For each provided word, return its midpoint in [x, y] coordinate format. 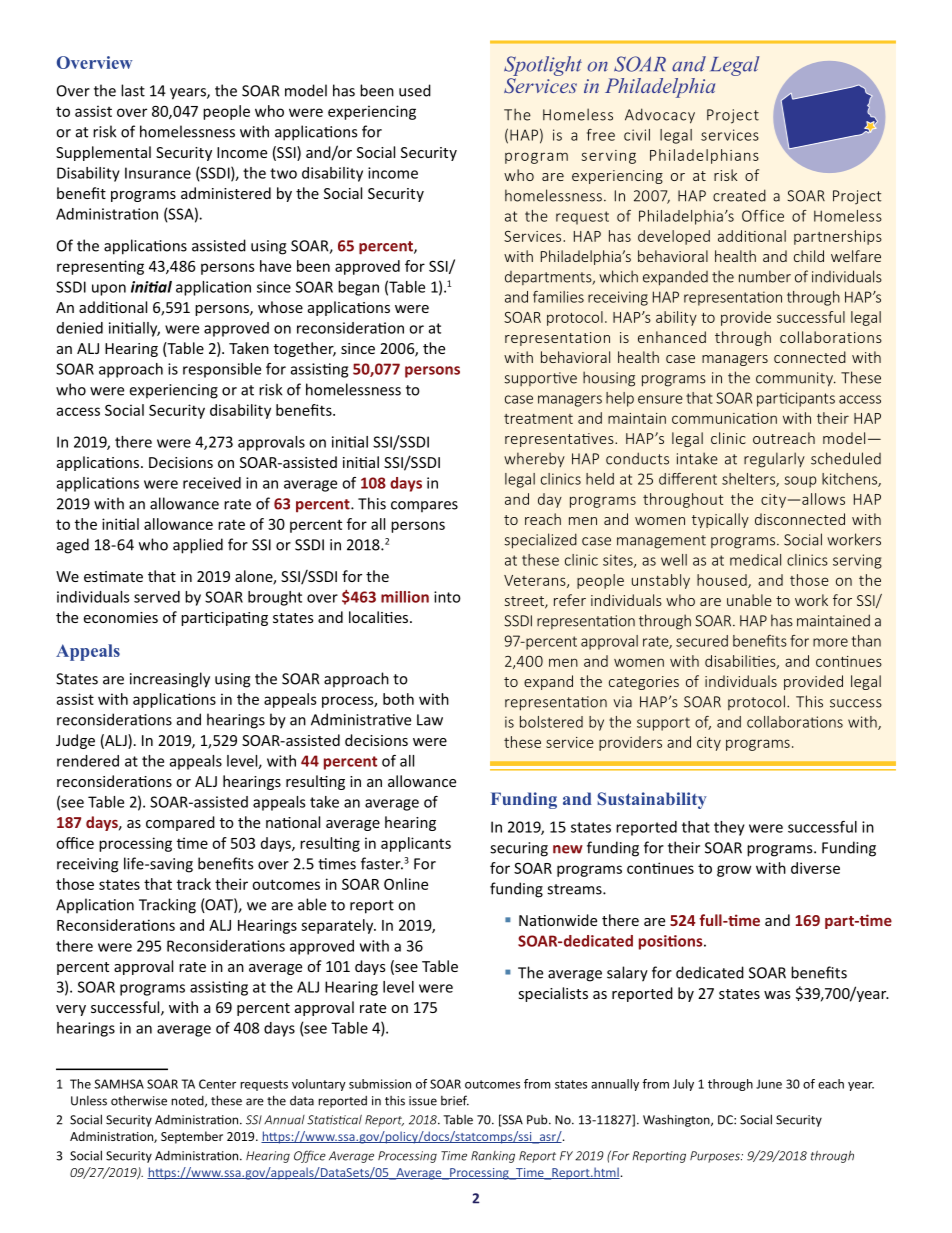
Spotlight [543, 66]
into [447, 597]
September [192, 1137]
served [157, 597]
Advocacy [660, 116]
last [133, 90]
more [830, 642]
